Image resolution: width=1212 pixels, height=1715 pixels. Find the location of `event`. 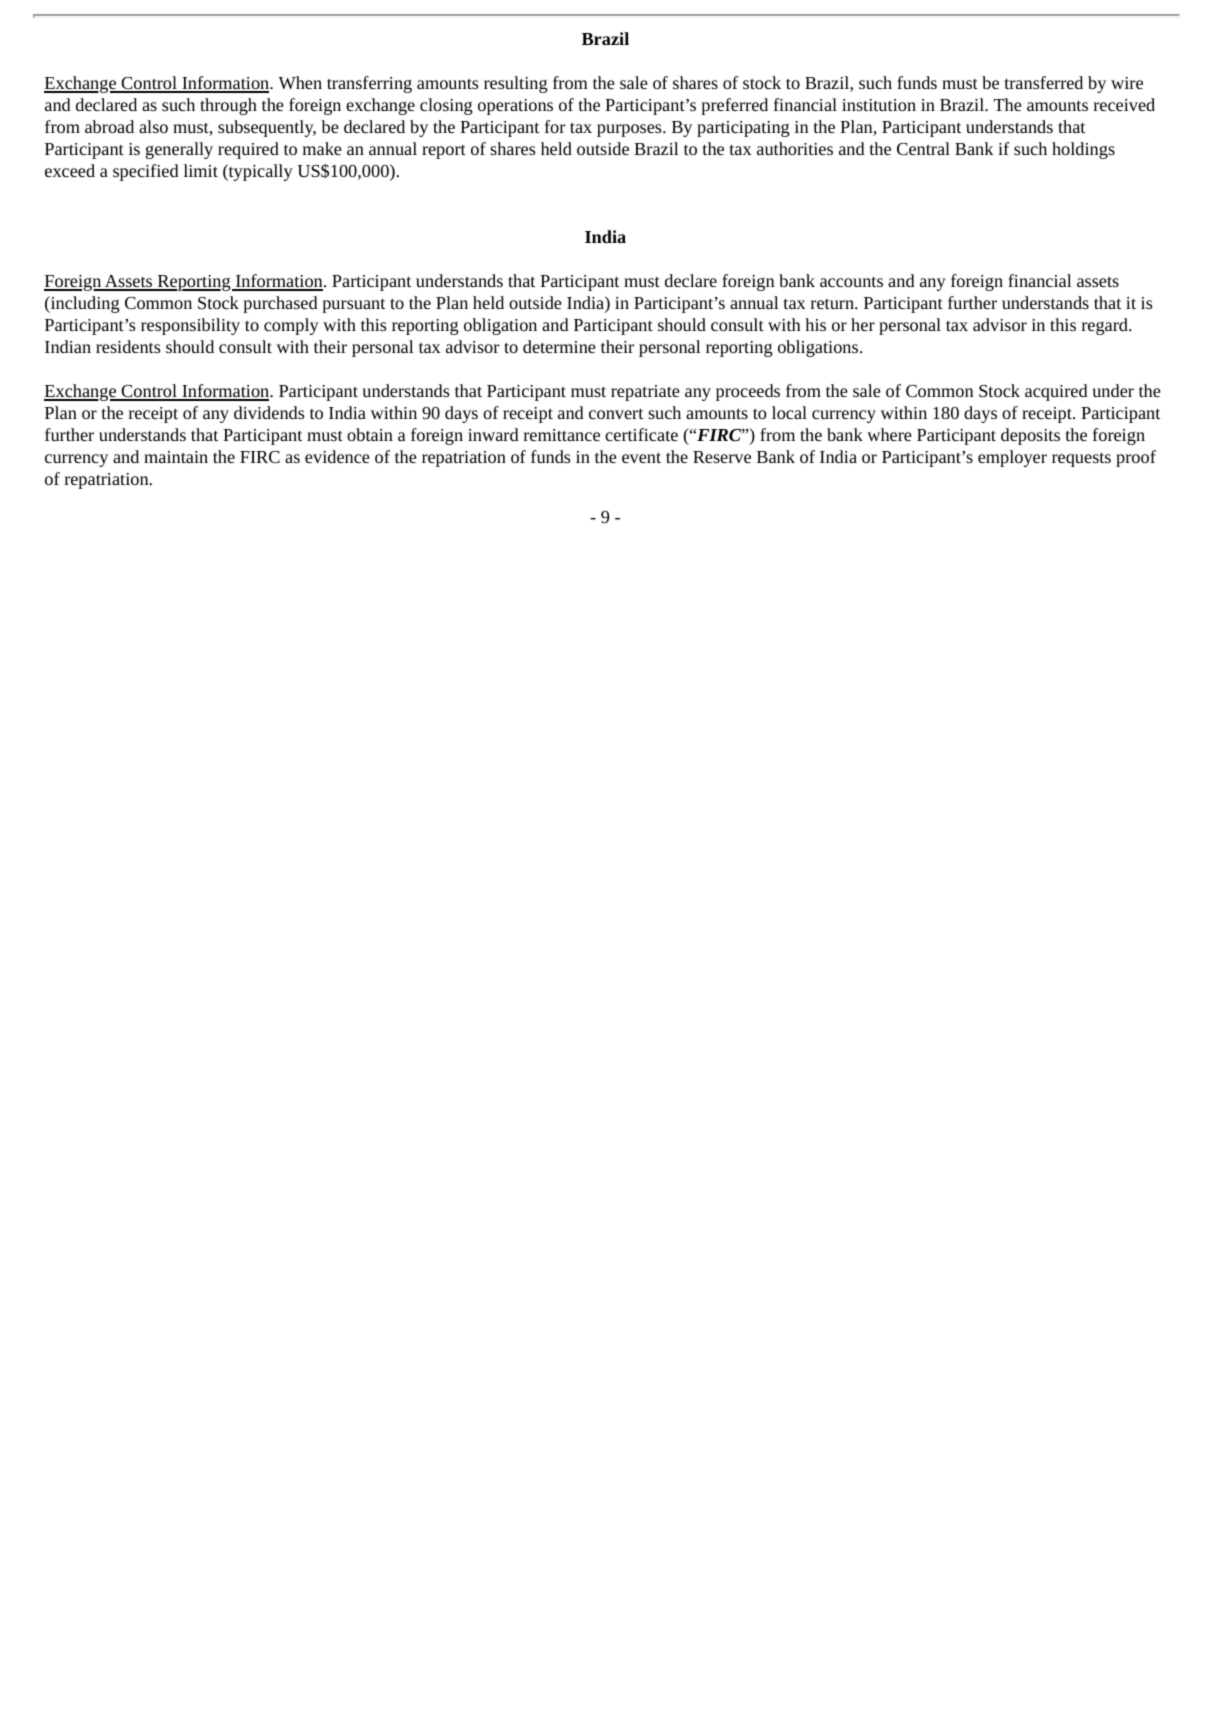

event is located at coordinates (641, 457).
